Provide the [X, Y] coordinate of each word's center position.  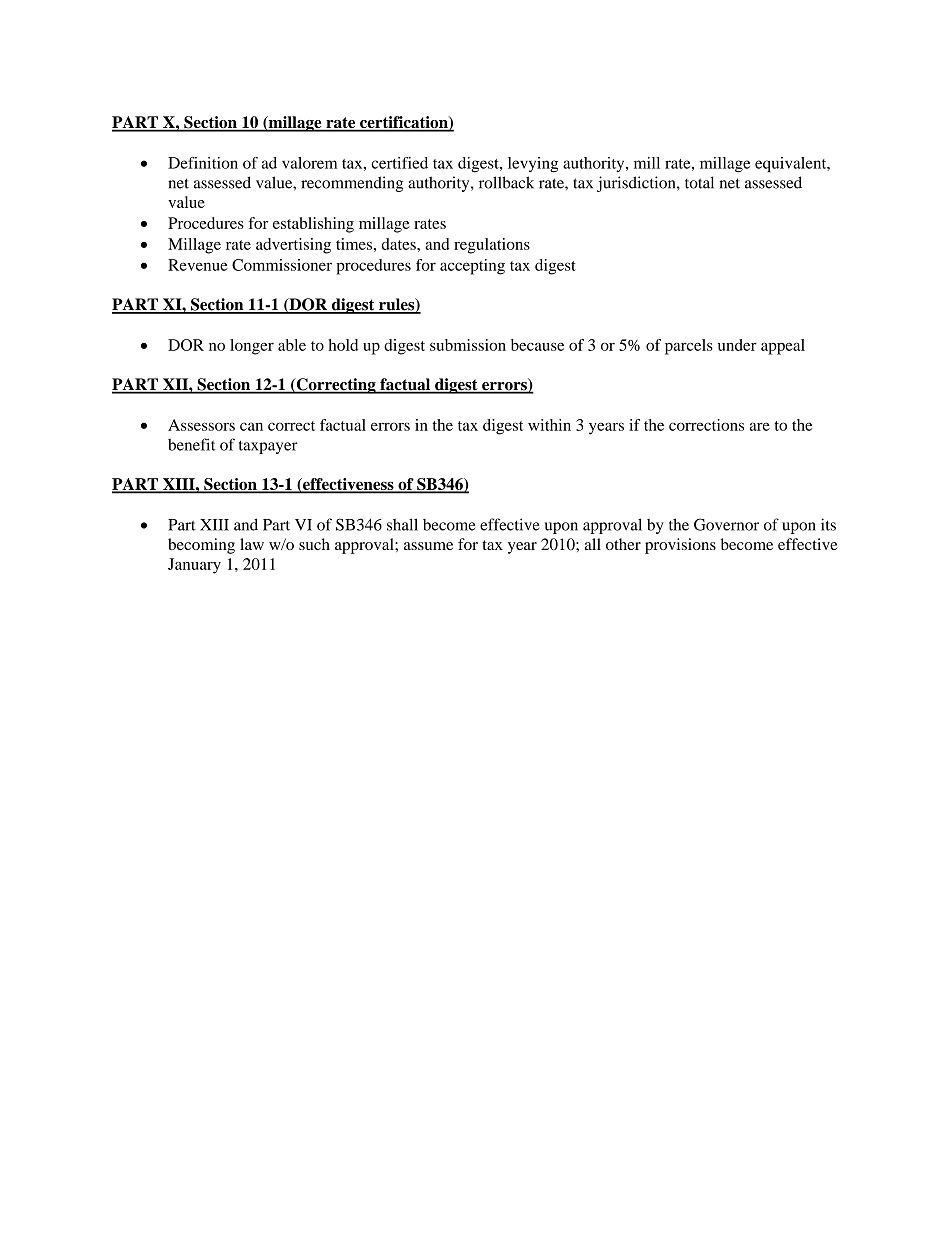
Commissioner [282, 265]
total [699, 182]
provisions [680, 546]
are [760, 426]
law [252, 544]
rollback [506, 182]
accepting [472, 267]
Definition [203, 163]
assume [428, 546]
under [737, 345]
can [251, 426]
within [549, 425]
